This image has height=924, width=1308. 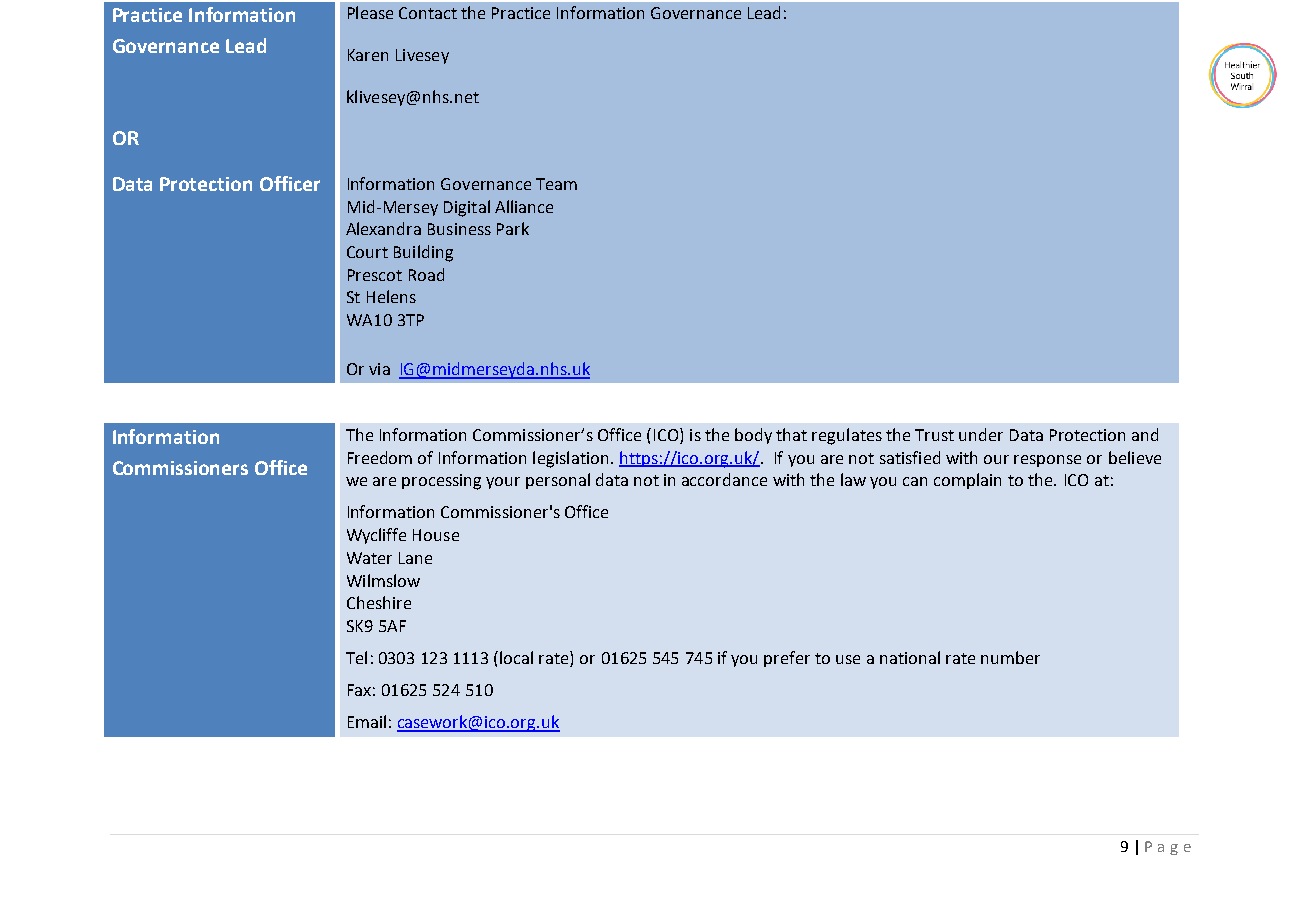 What do you see at coordinates (1047, 461) in the image?
I see `response` at bounding box center [1047, 461].
